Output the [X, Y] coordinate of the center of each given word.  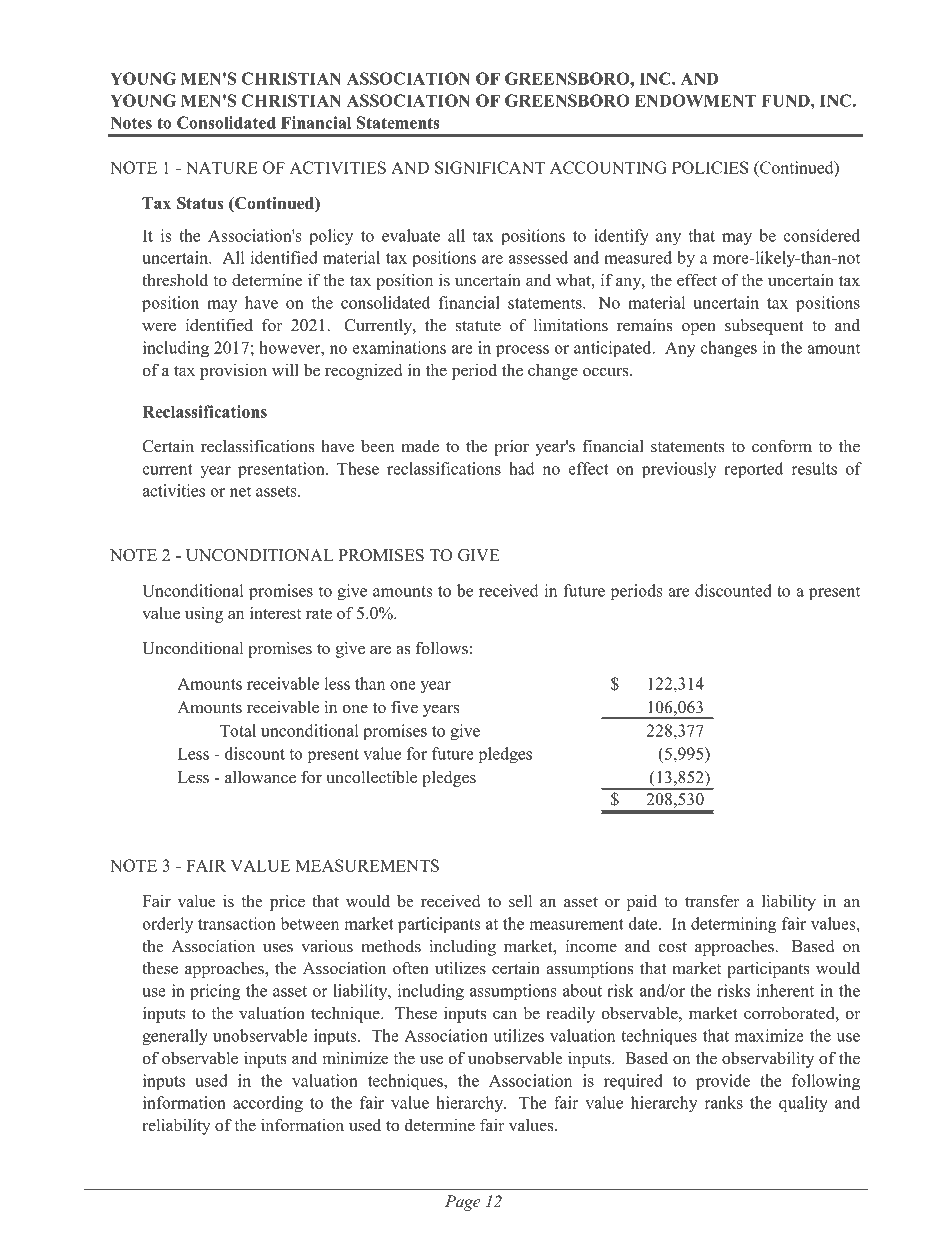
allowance [260, 777]
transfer [712, 901]
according [268, 1104]
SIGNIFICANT [490, 167]
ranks [724, 1102]
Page [463, 1203]
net [240, 491]
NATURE [221, 167]
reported [753, 470]
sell [520, 901]
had [522, 468]
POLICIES [710, 167]
